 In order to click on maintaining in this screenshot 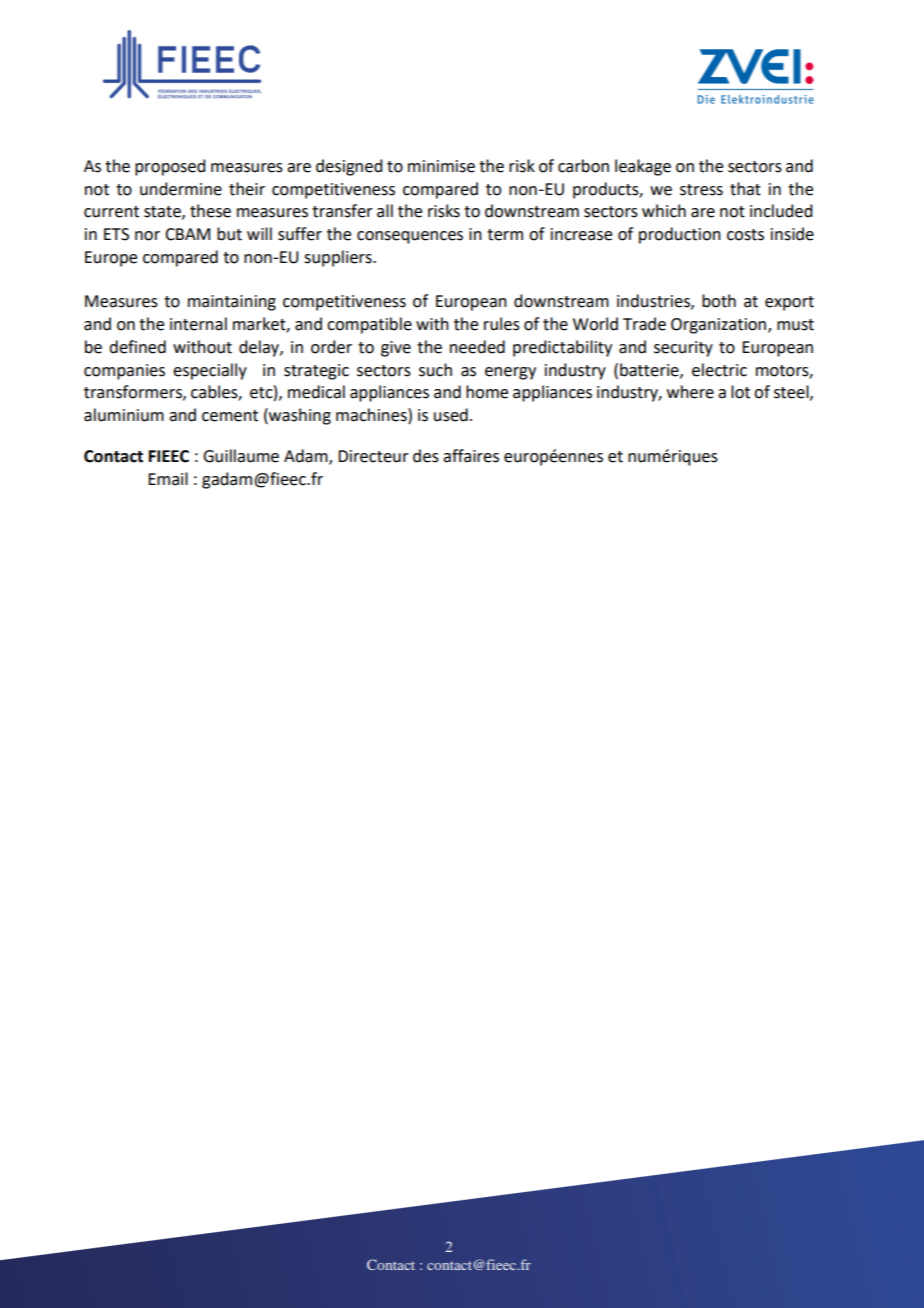, I will do `click(232, 303)`.
